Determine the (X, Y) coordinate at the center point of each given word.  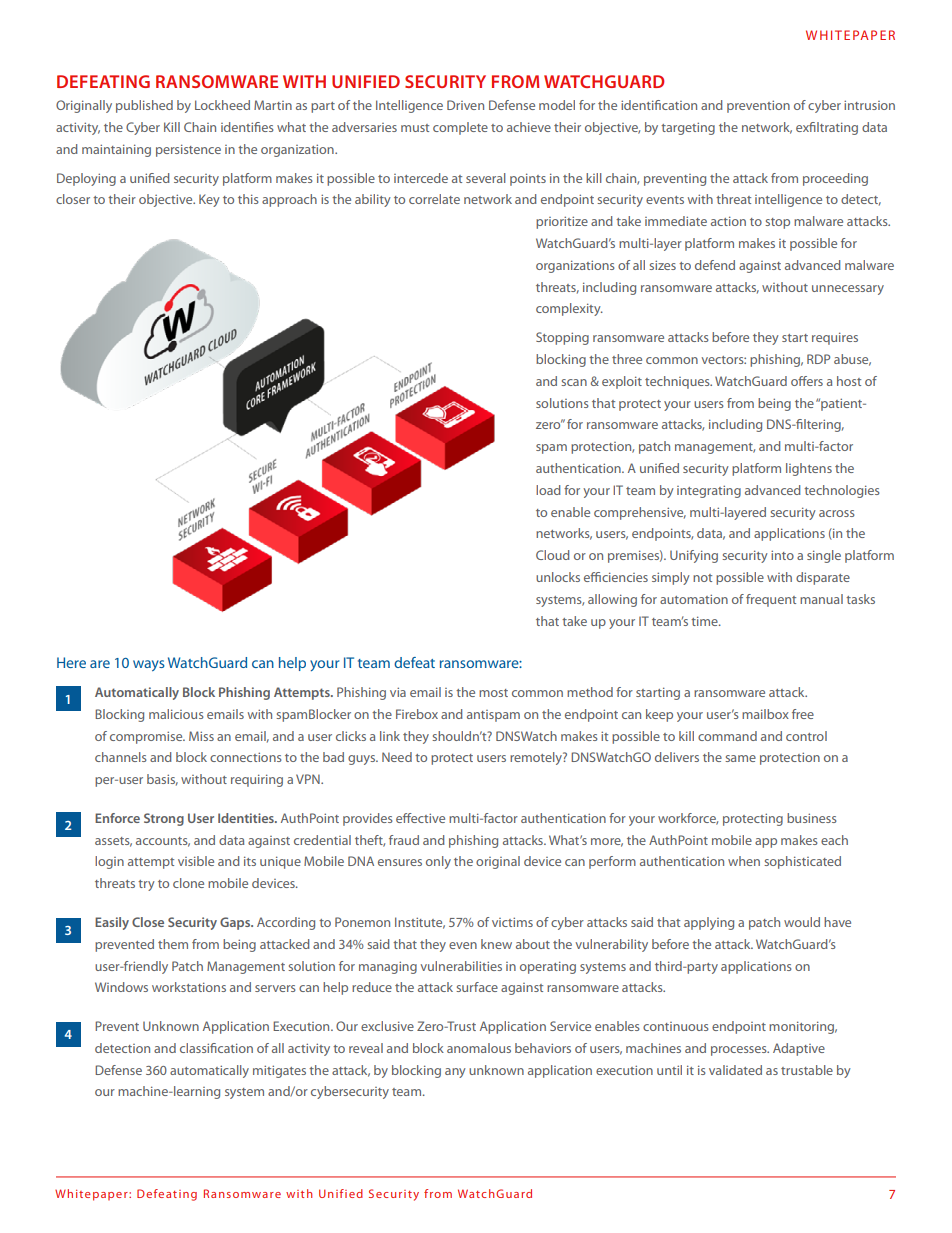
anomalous (479, 1048)
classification (216, 1048)
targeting (688, 128)
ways (149, 665)
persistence (188, 150)
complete (460, 128)
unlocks (558, 577)
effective (420, 818)
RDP (818, 359)
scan (574, 382)
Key (209, 200)
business (812, 818)
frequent (771, 600)
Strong (164, 819)
